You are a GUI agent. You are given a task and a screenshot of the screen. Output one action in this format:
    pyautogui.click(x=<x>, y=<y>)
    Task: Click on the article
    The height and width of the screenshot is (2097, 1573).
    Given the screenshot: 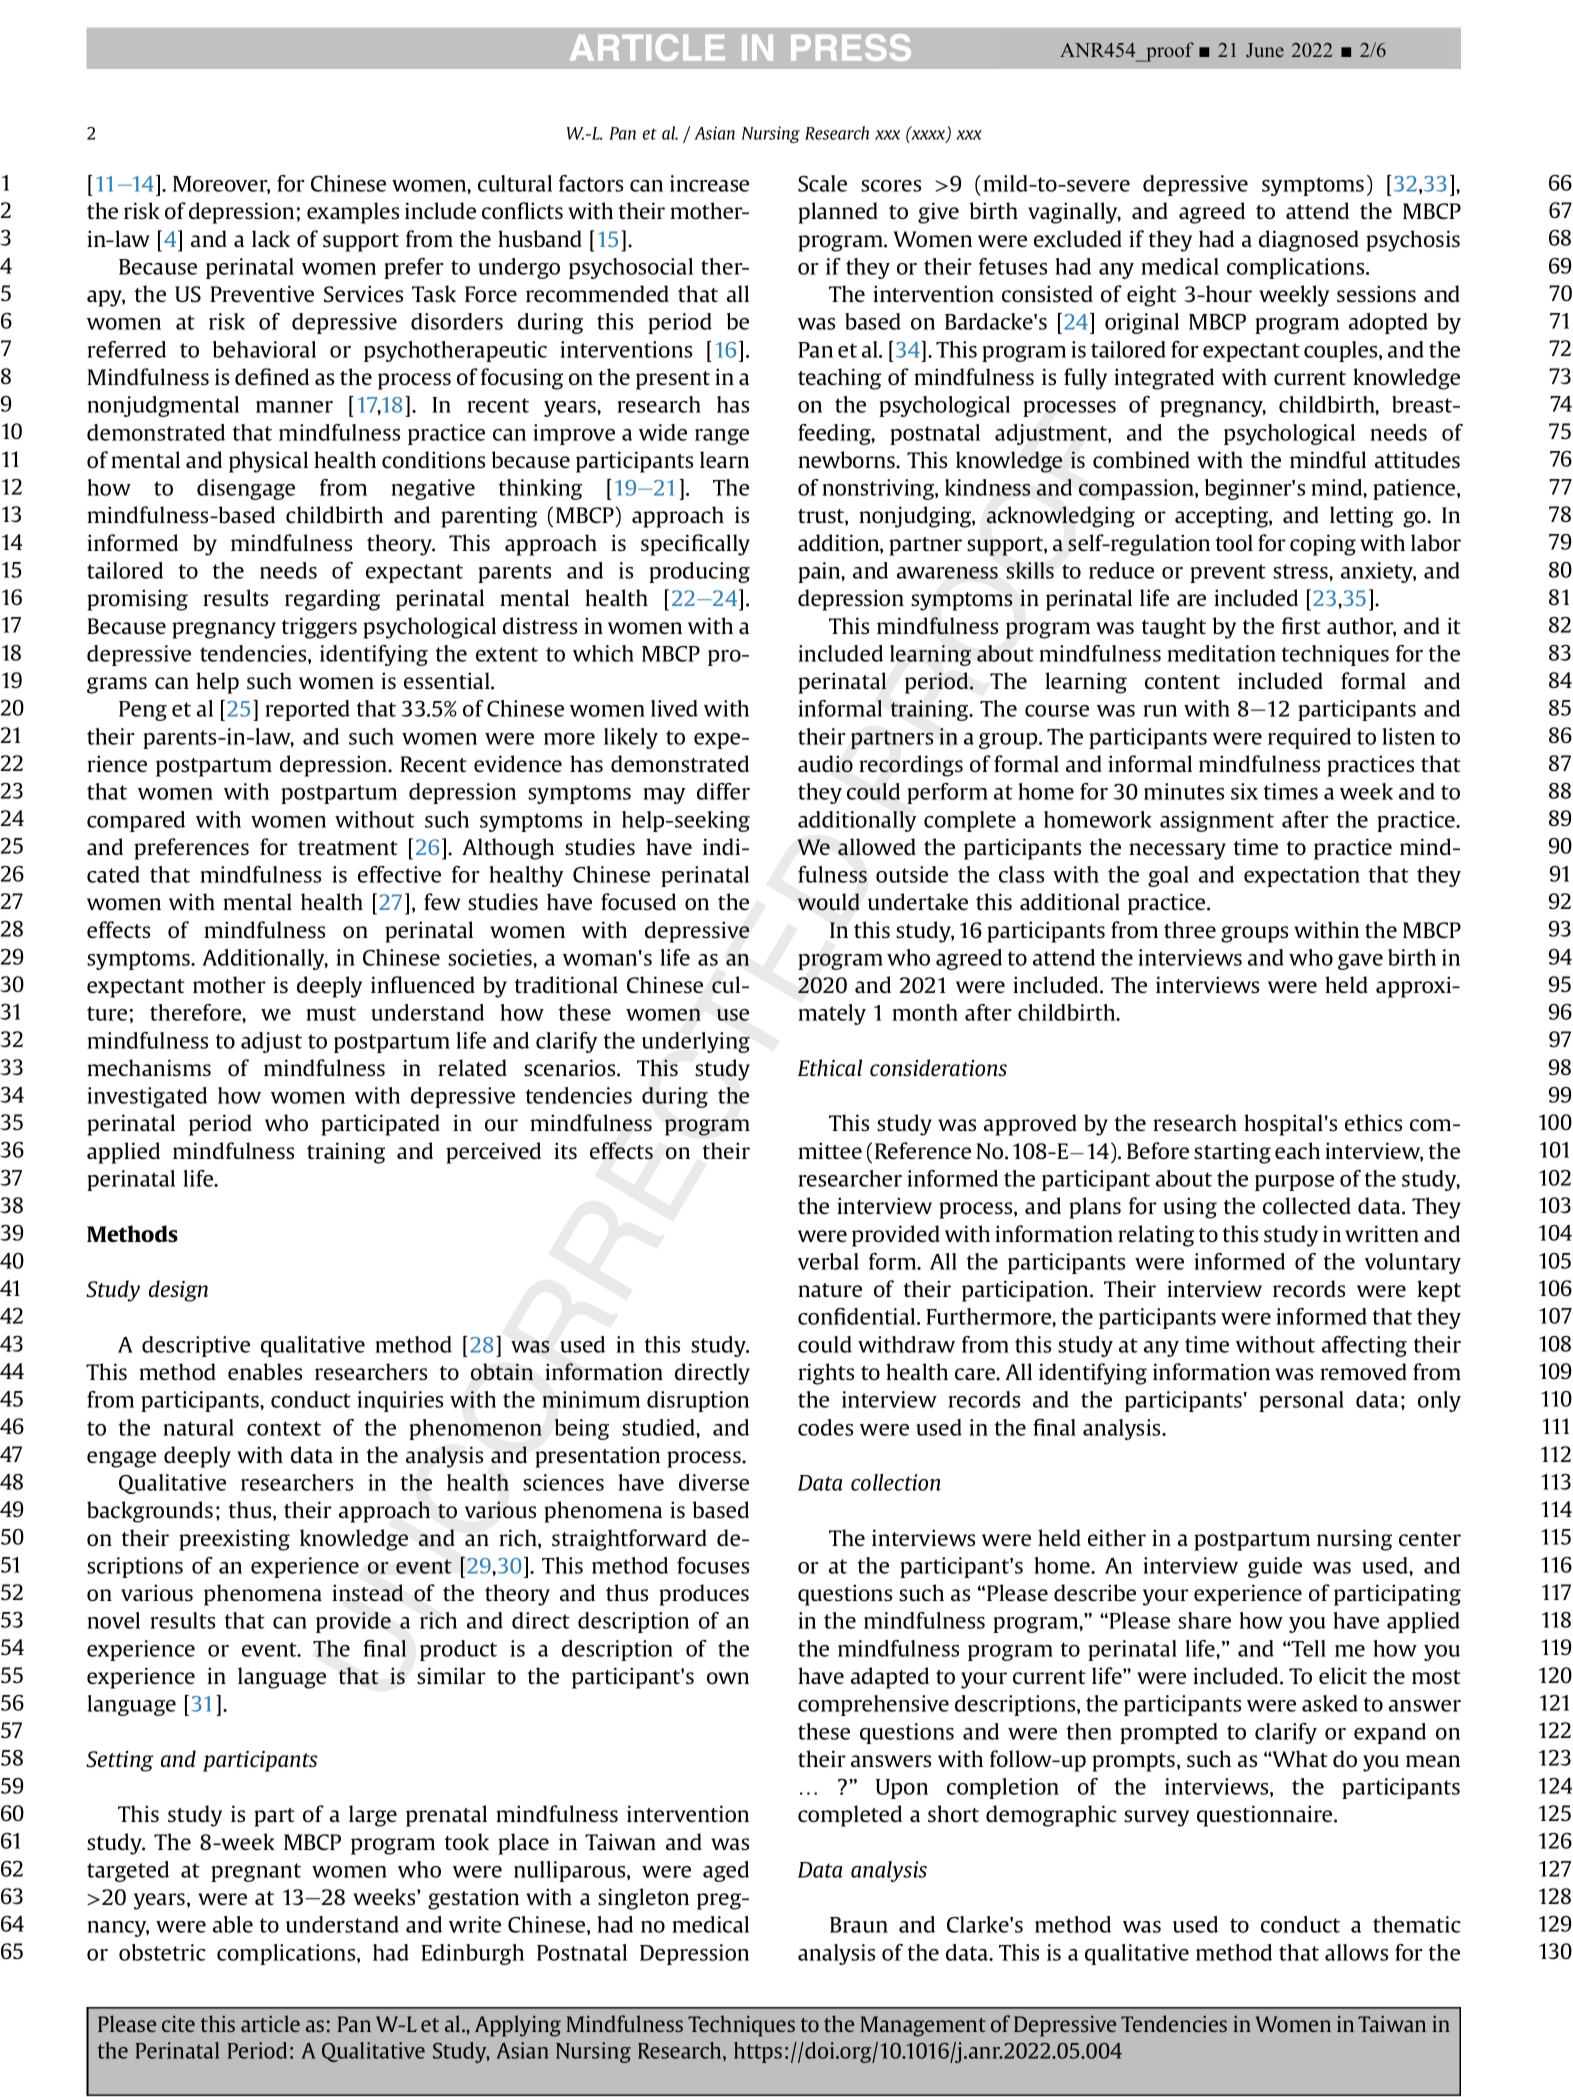 What is the action you would take?
    pyautogui.click(x=270, y=2023)
